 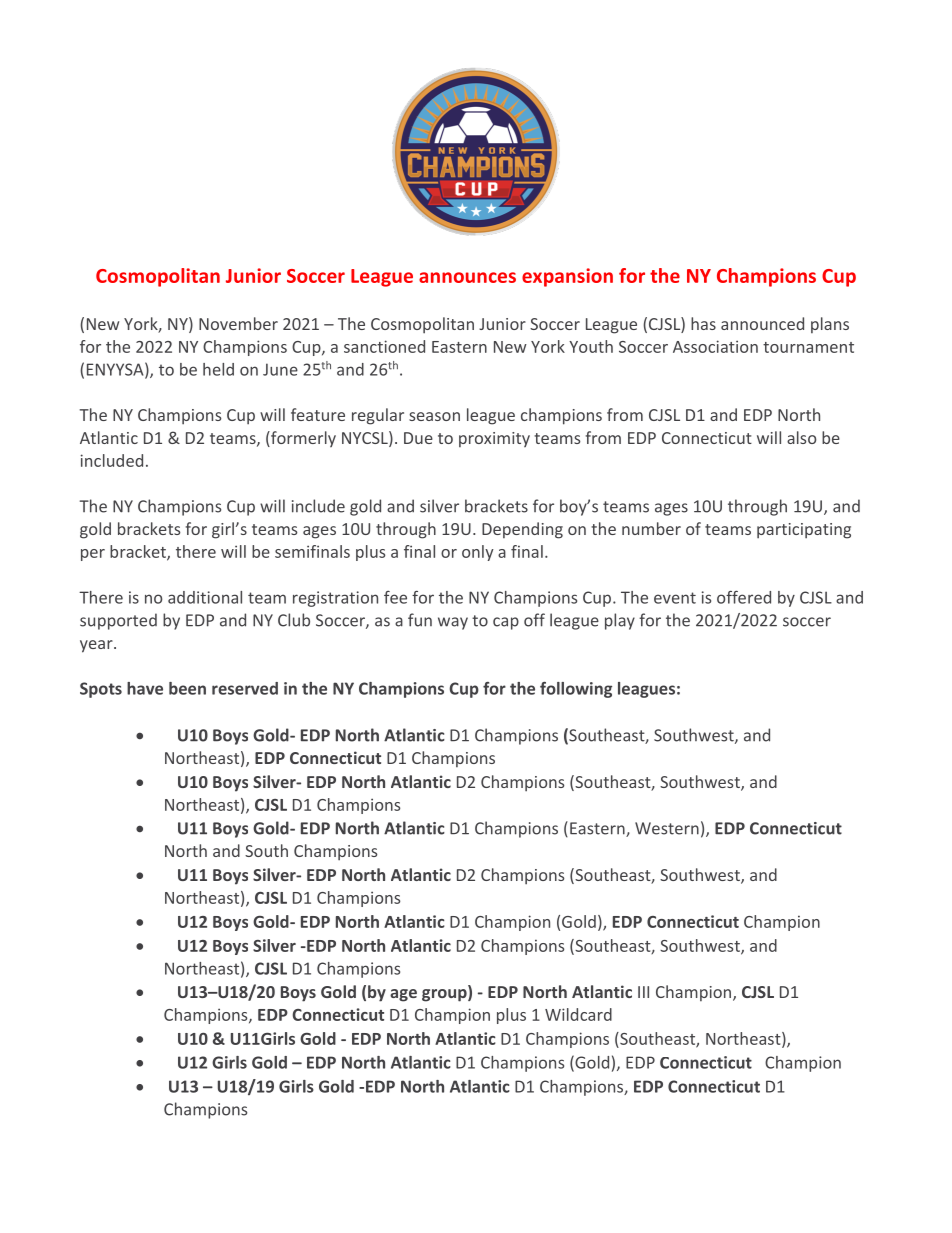 What do you see at coordinates (238, 323) in the page?
I see `November` at bounding box center [238, 323].
